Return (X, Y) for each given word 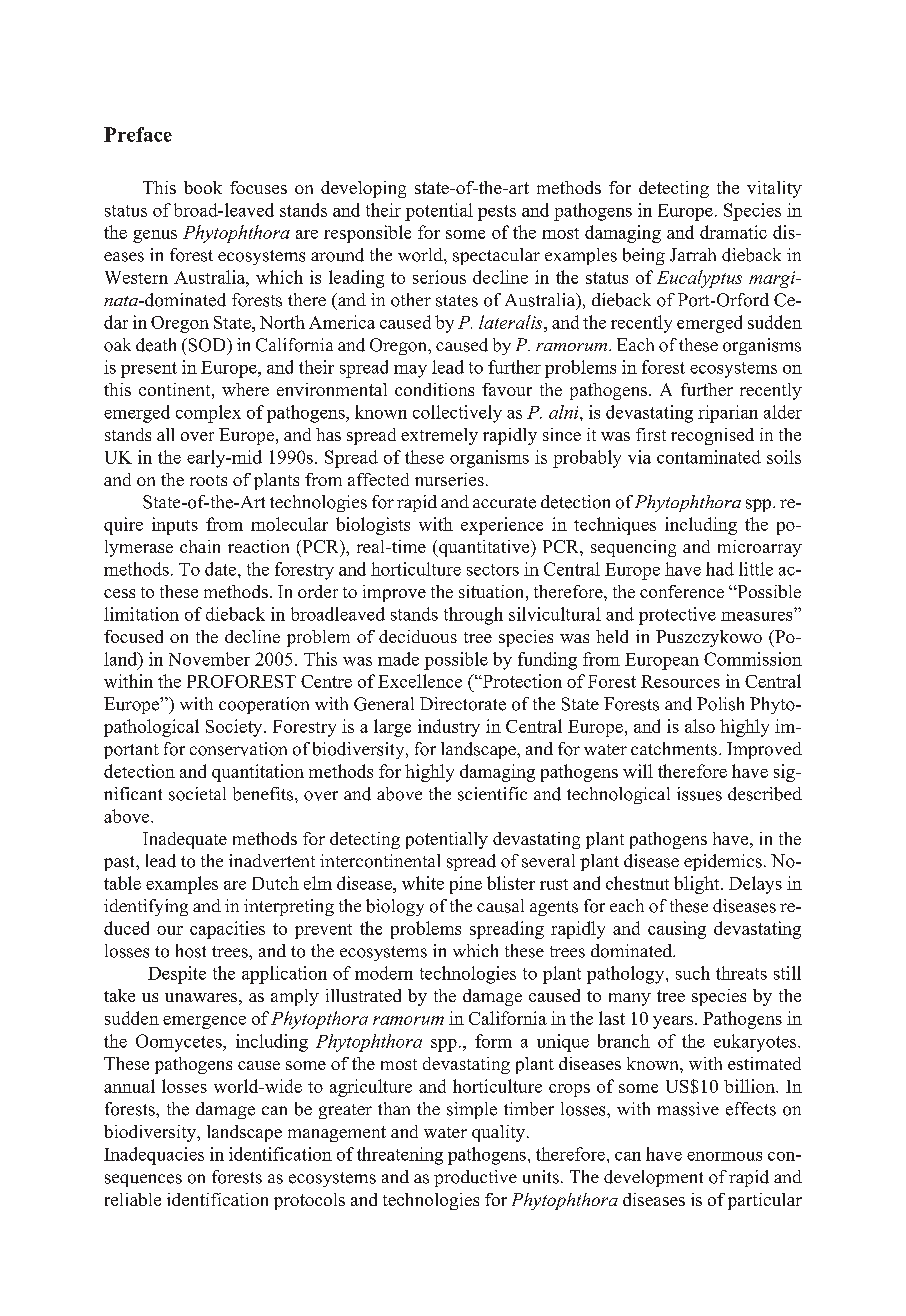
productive (475, 1178)
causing (677, 930)
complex (208, 414)
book (203, 187)
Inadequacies (154, 1156)
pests (497, 213)
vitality (774, 189)
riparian (728, 414)
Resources (680, 681)
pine (466, 885)
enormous (724, 1156)
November (209, 659)
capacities (227, 930)
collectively (457, 414)
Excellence (420, 681)
